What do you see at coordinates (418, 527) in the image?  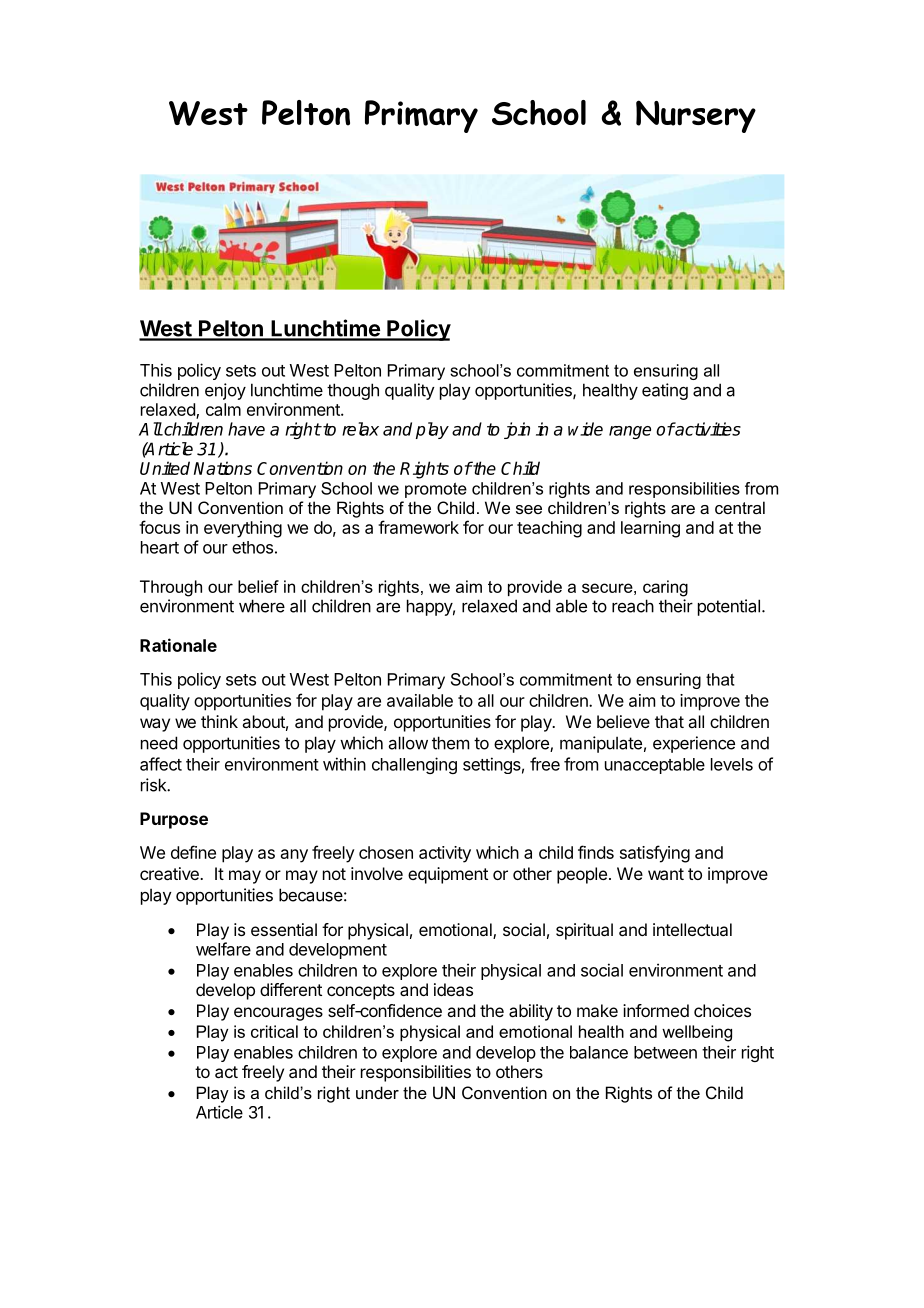 I see `framework` at bounding box center [418, 527].
